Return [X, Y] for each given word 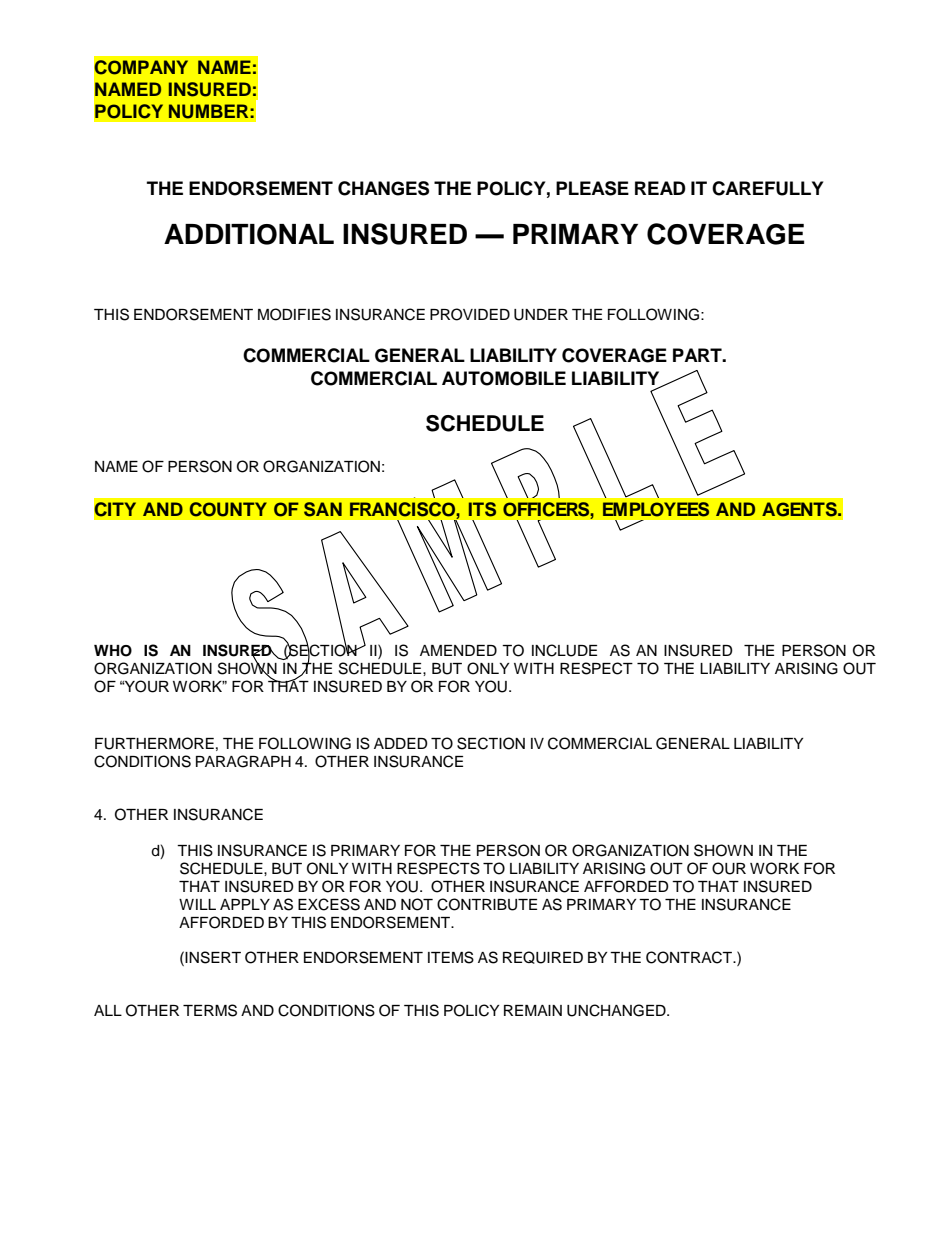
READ [660, 188]
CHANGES [383, 188]
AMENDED [458, 650]
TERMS [210, 1010]
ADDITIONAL [249, 234]
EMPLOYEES [656, 509]
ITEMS [451, 957]
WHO [113, 651]
